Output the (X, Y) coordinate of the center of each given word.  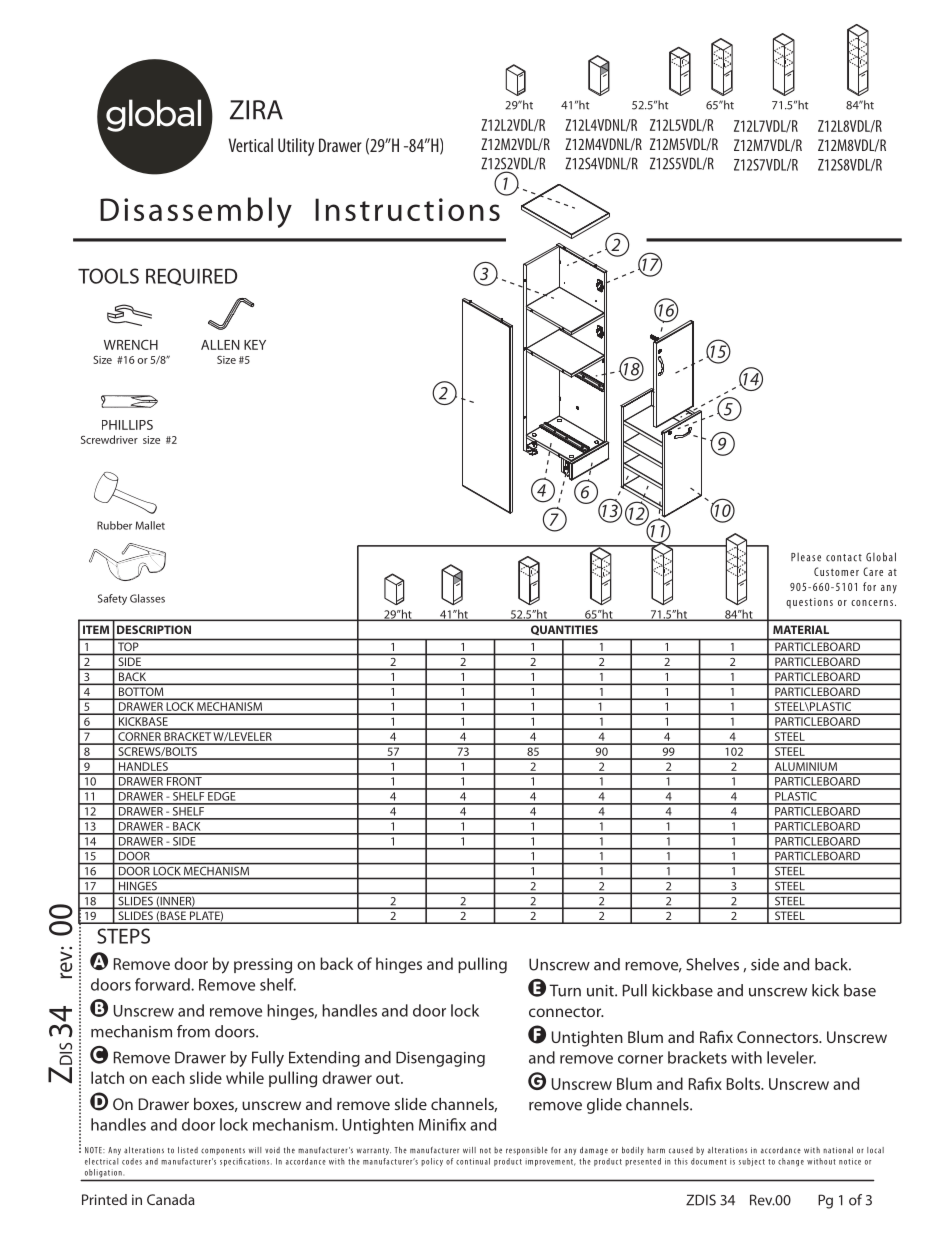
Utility (296, 147)
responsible (527, 1151)
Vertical (250, 145)
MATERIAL (801, 629)
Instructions (407, 209)
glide (604, 1106)
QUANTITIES (564, 630)
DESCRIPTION (154, 629)
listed (188, 1150)
